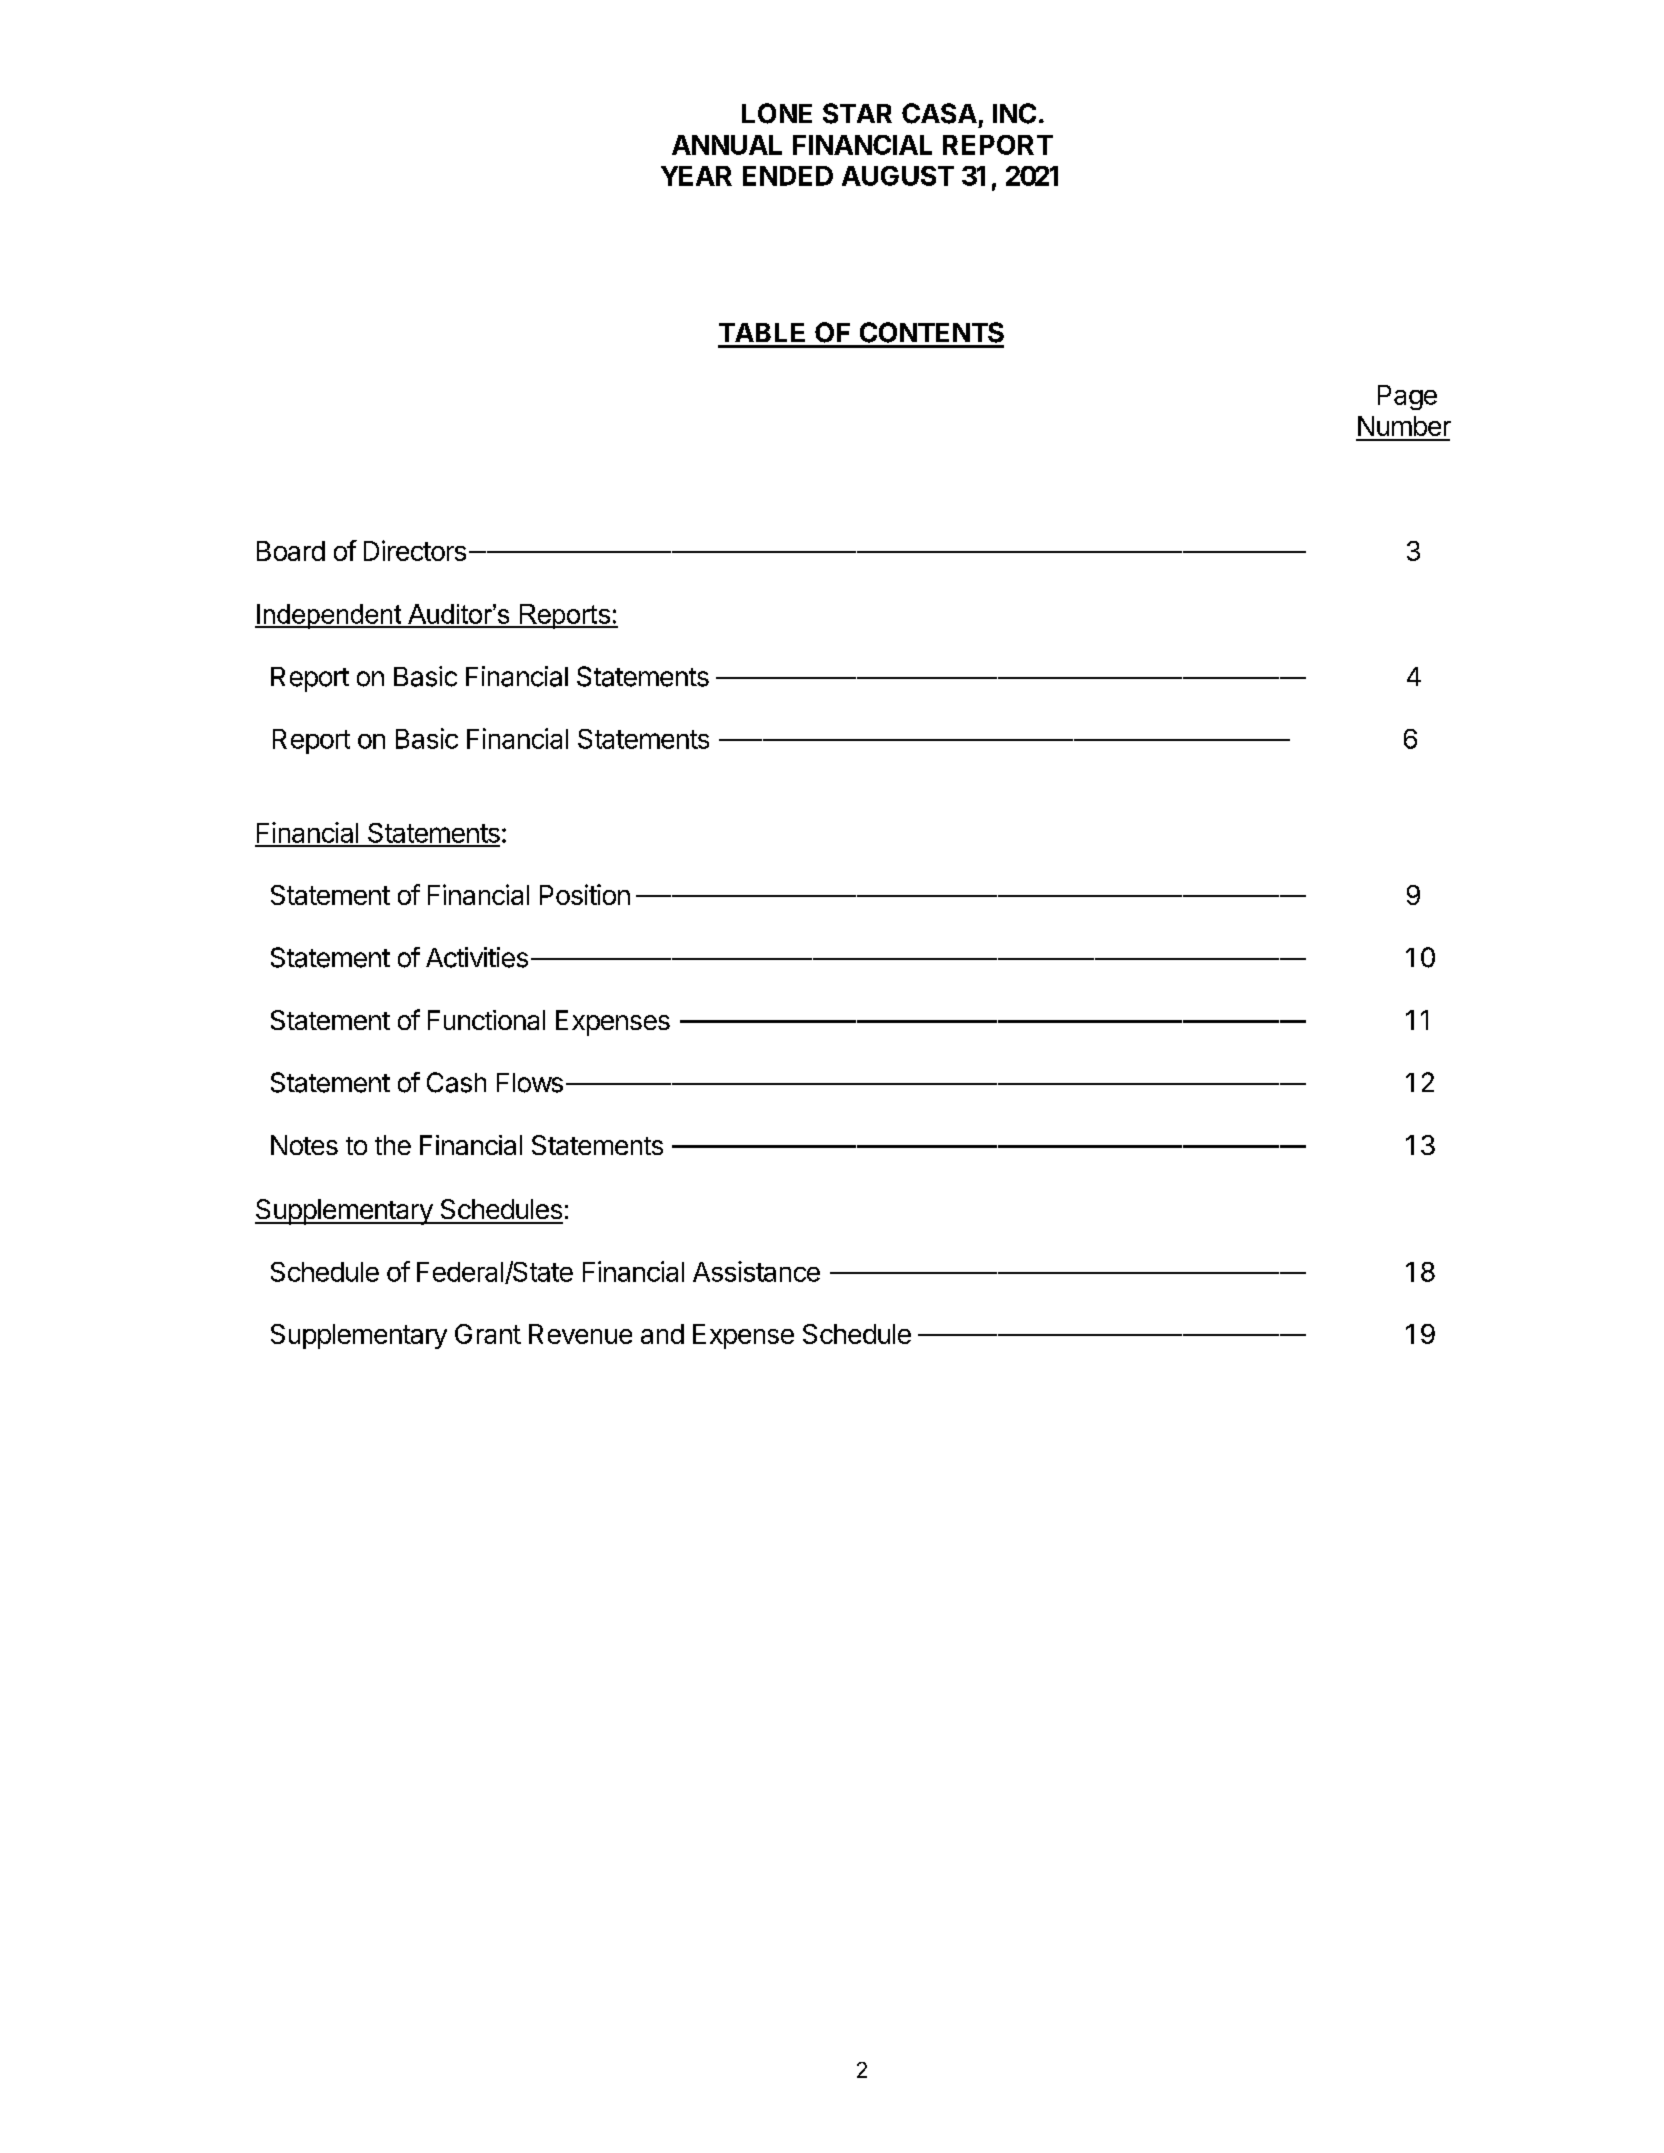 The image size is (1664, 2153). Describe the element at coordinates (857, 113) in the page. I see `STAR` at that location.
